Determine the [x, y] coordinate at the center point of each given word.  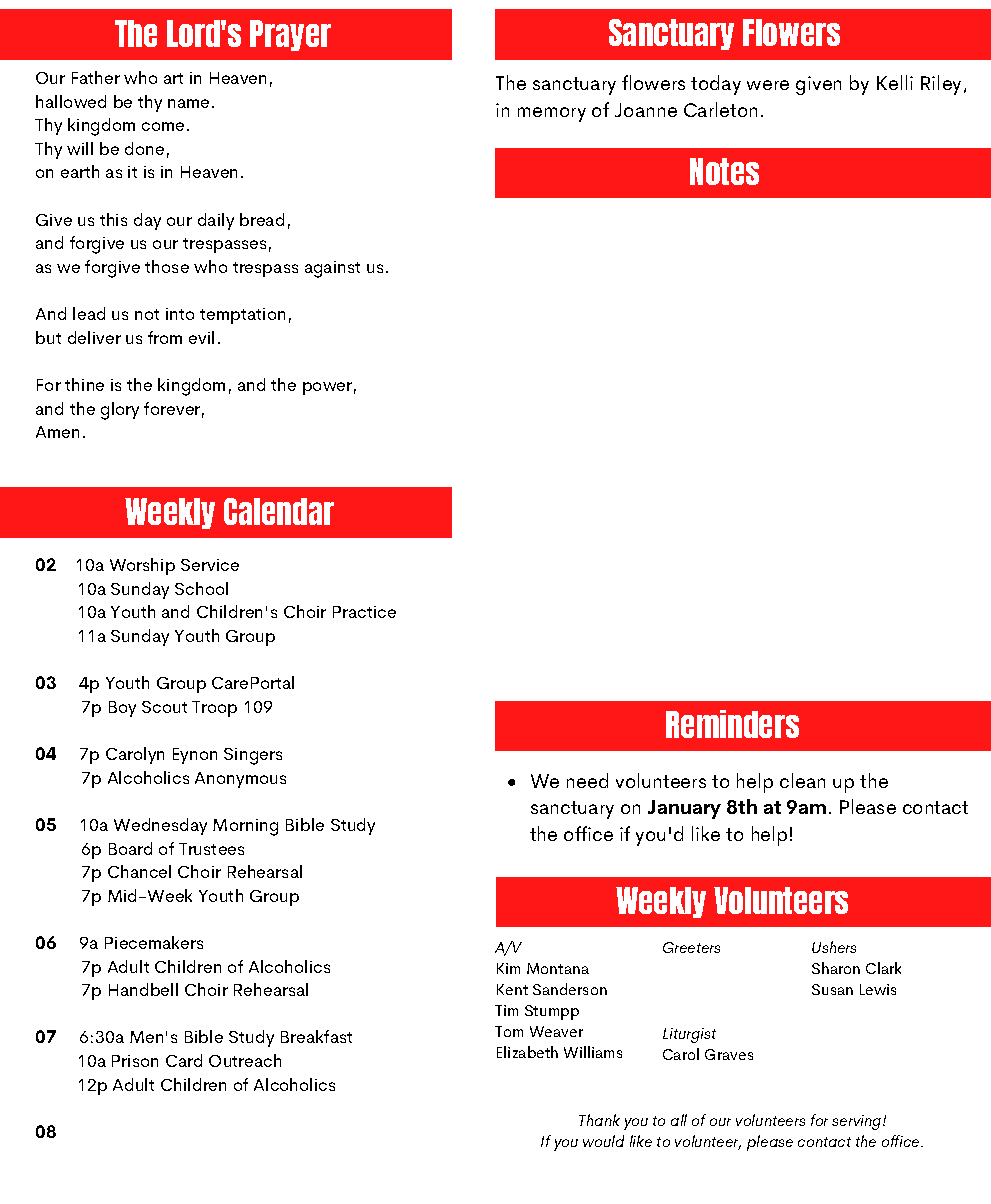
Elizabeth [527, 1052]
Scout [164, 707]
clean [802, 780]
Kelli [895, 82]
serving [858, 1122]
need [587, 780]
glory [120, 411]
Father [96, 77]
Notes [724, 171]
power [327, 388]
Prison [135, 1061]
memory [552, 114]
